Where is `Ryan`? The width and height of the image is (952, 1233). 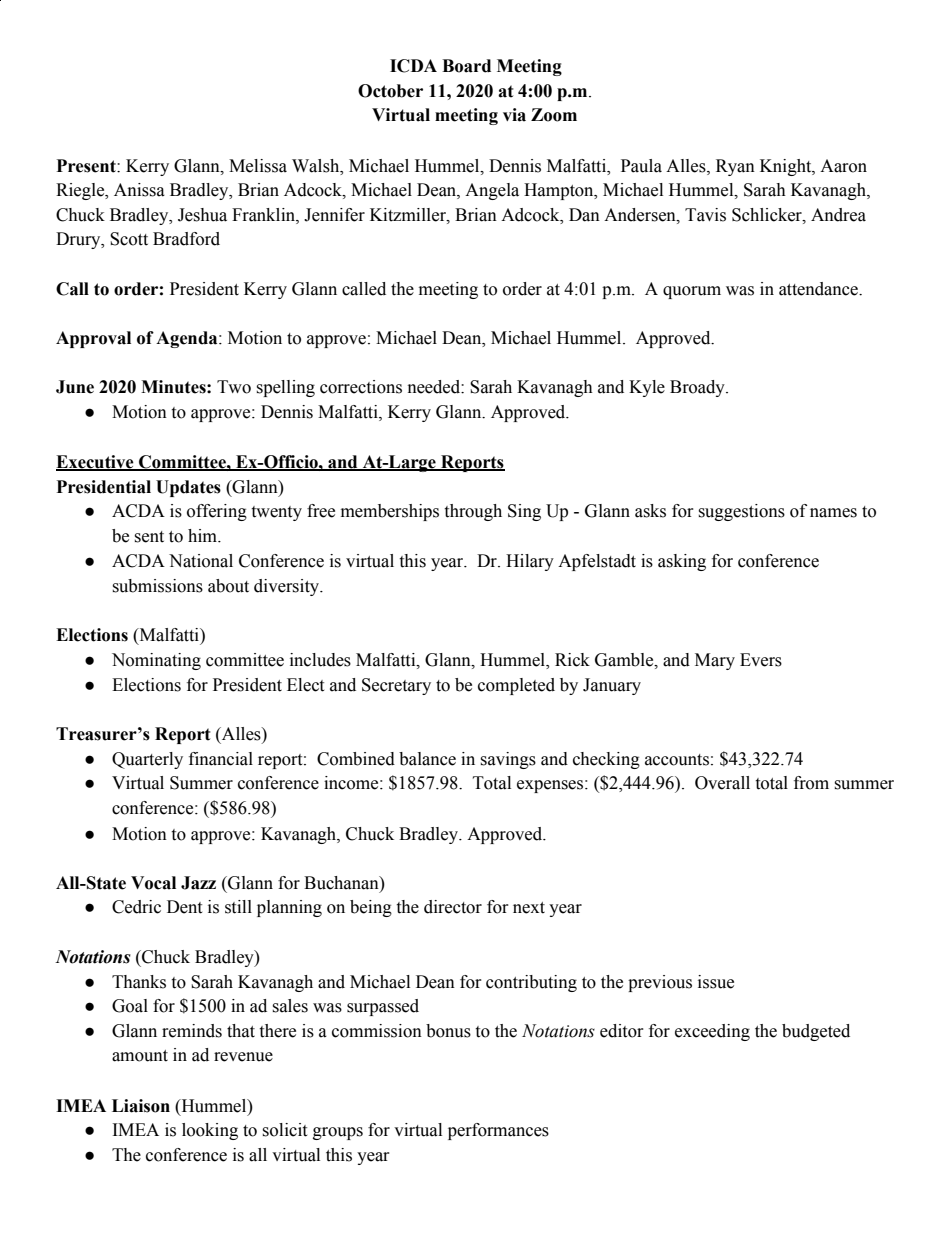 Ryan is located at coordinates (735, 167).
